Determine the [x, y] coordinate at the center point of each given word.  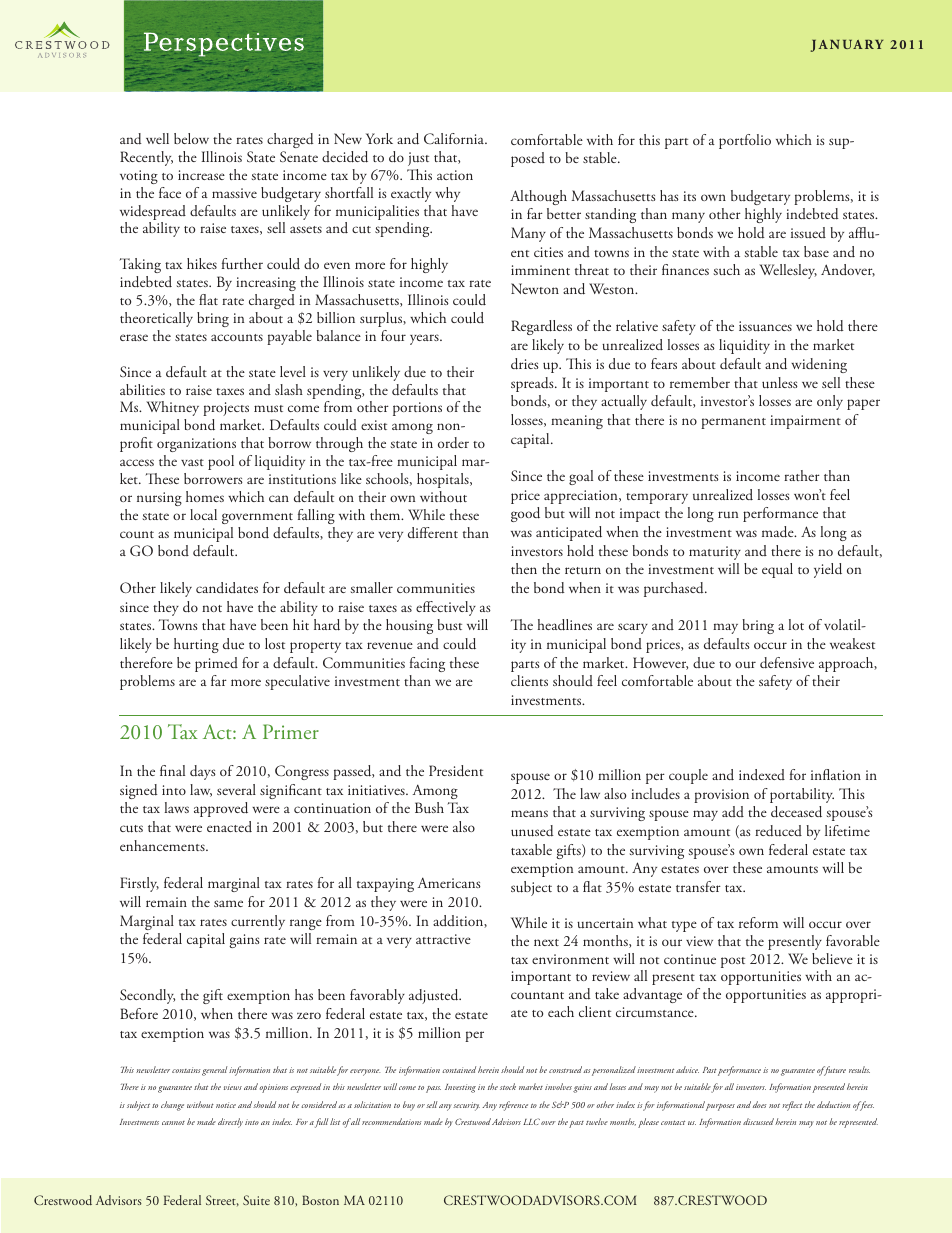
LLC [531, 1121]
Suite [256, 1200]
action [455, 175]
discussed [758, 1121]
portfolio [745, 141]
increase [201, 175]
